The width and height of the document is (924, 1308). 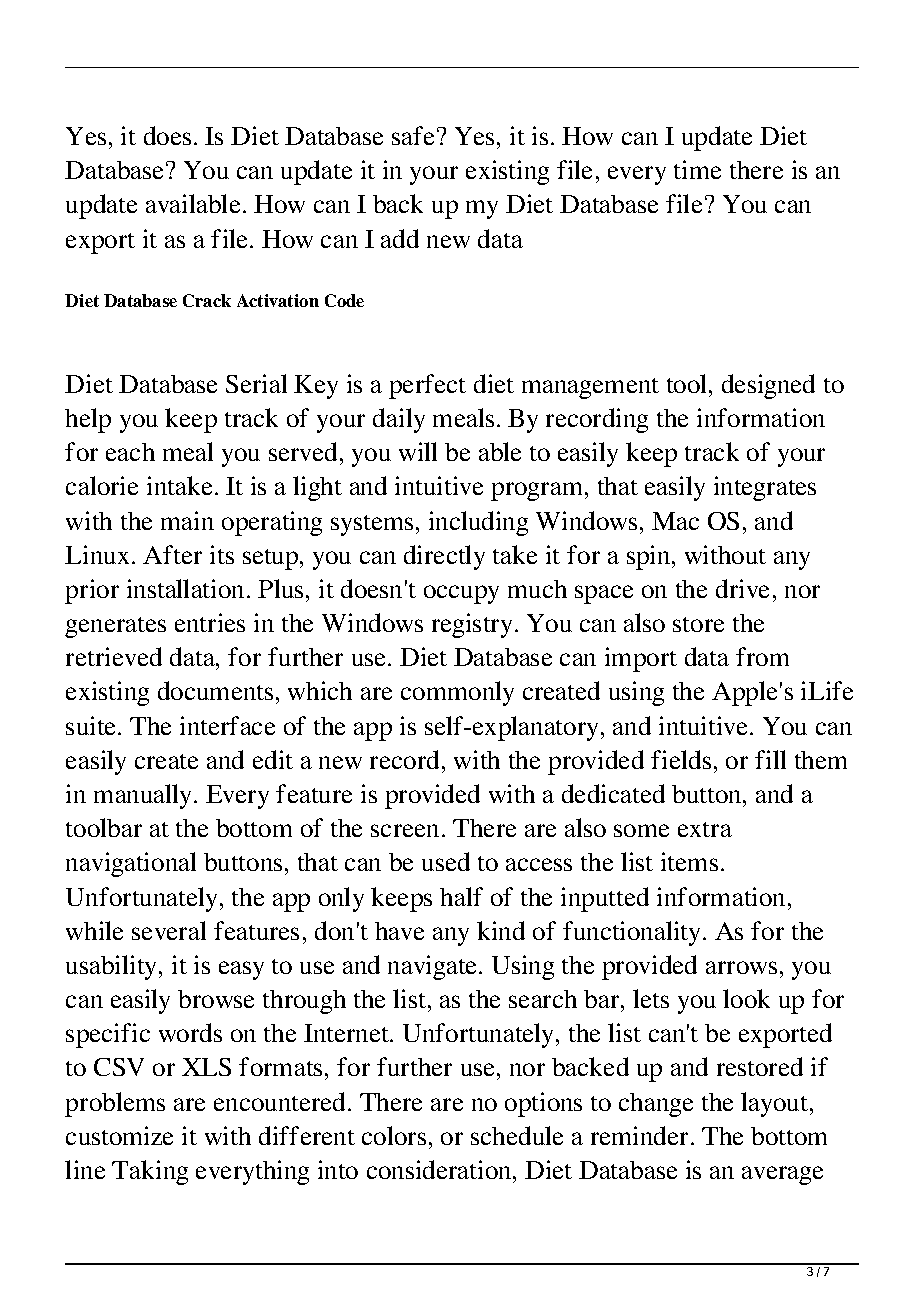 What do you see at coordinates (130, 452) in the document?
I see `each` at bounding box center [130, 452].
